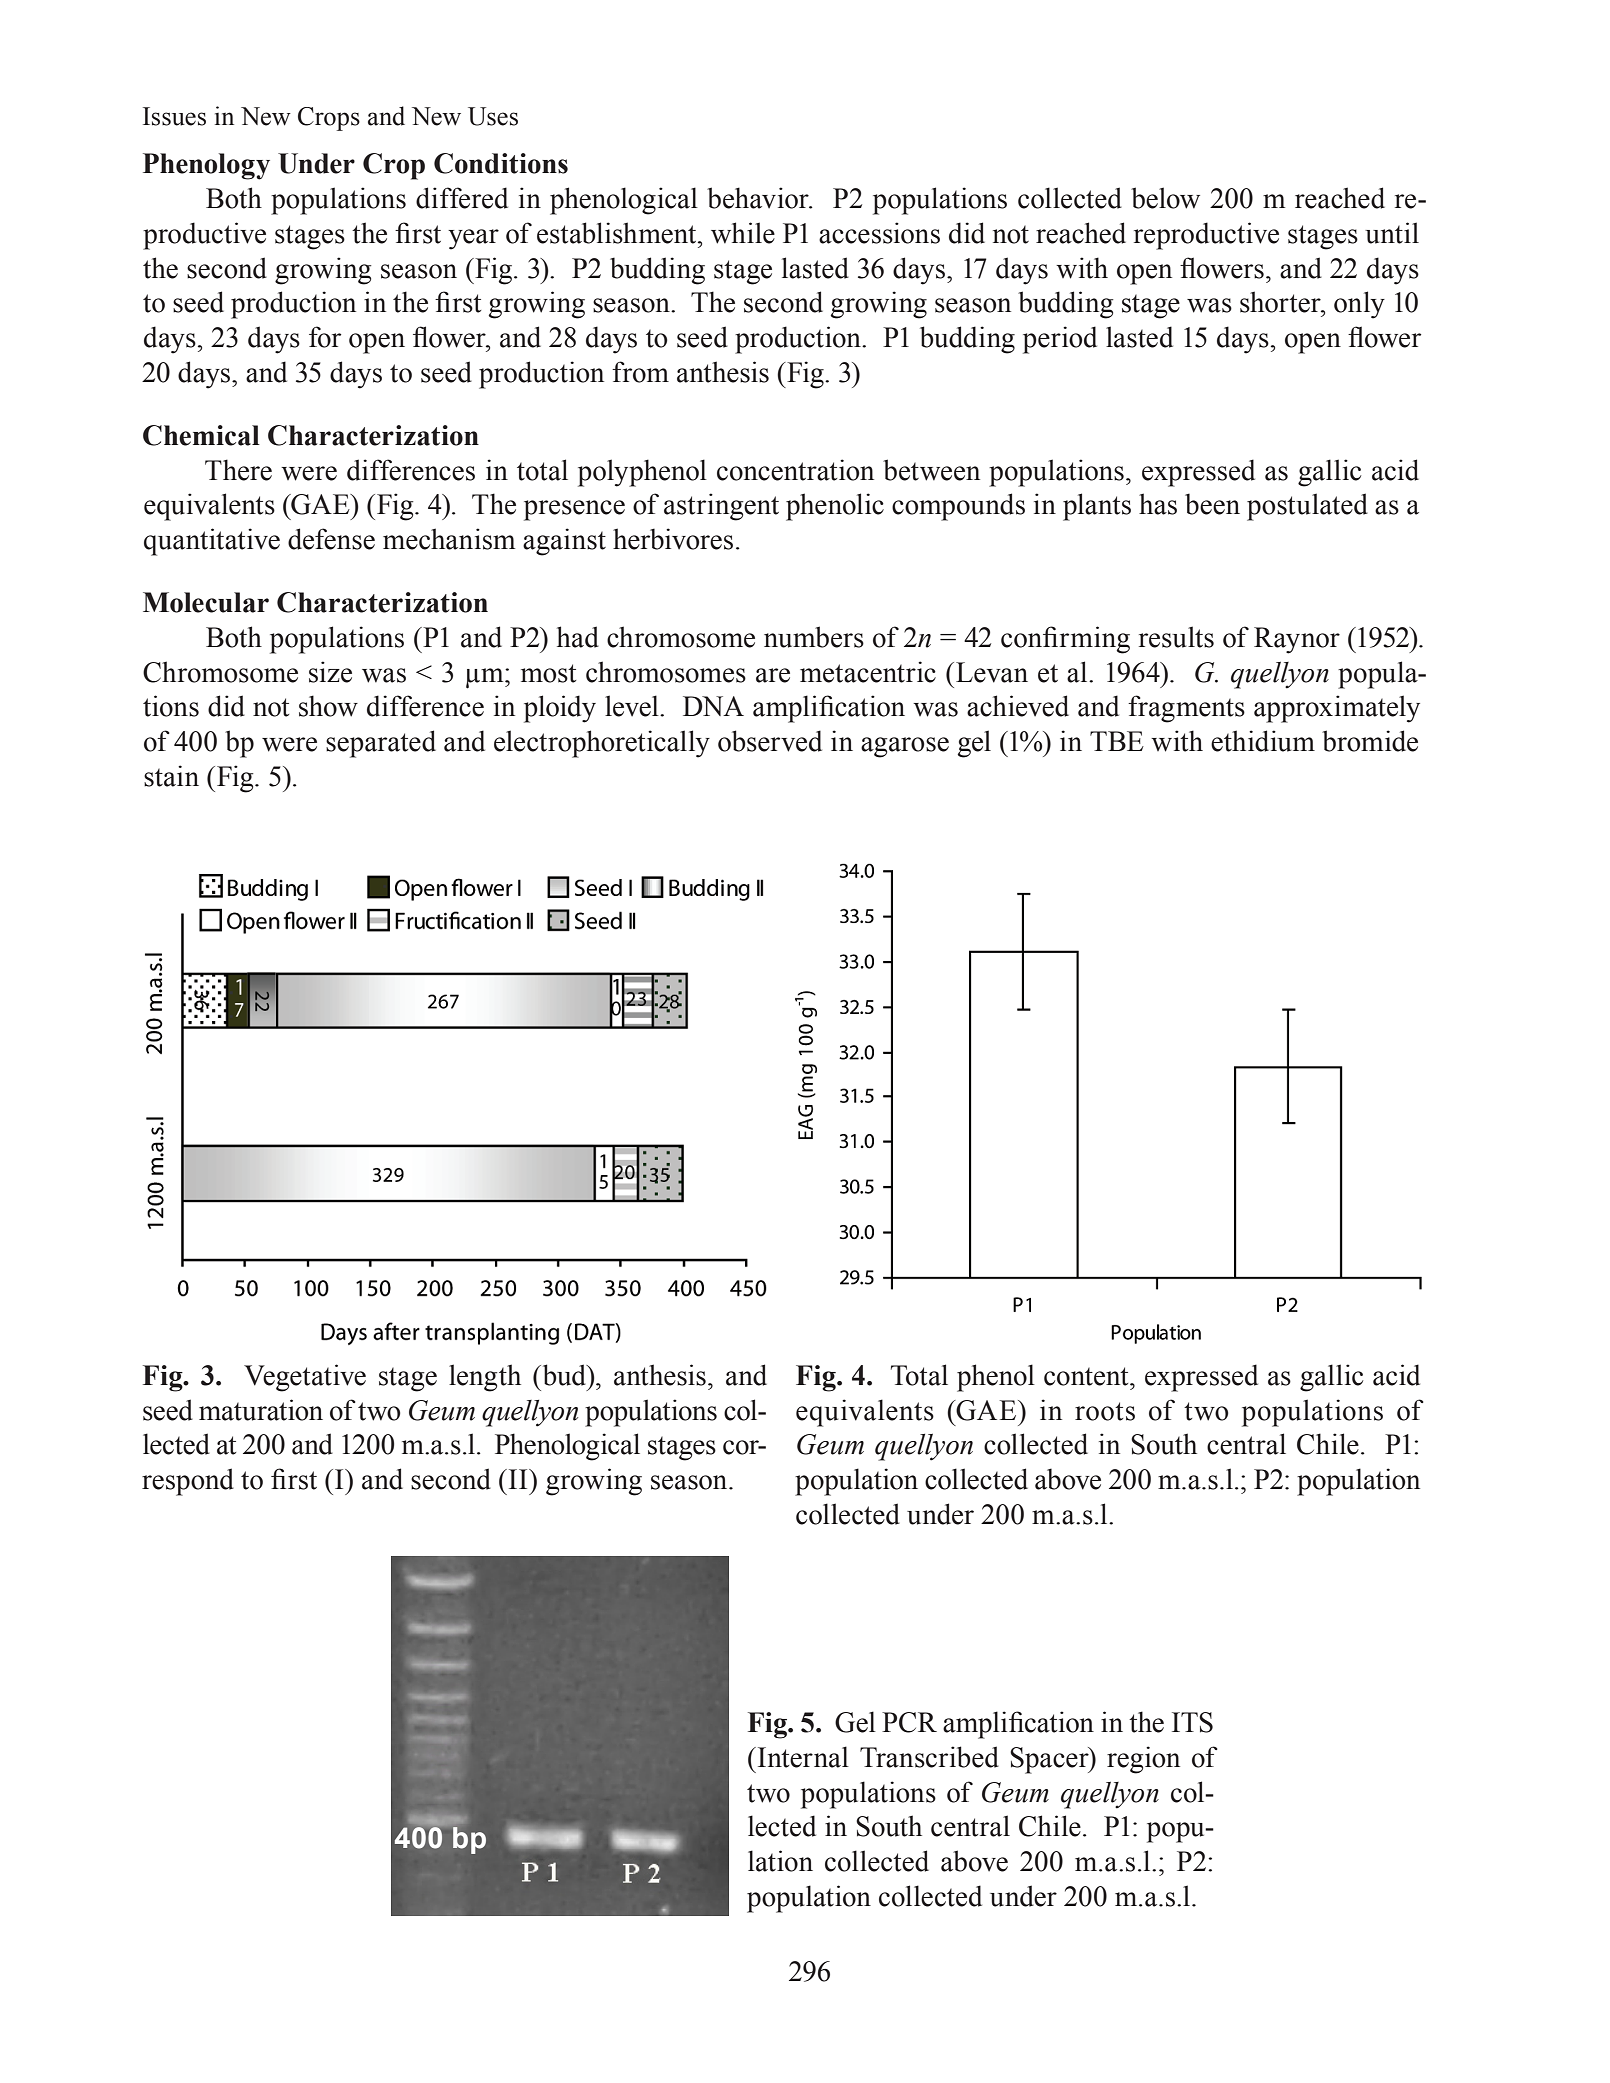  What do you see at coordinates (261, 1410) in the image?
I see `maturation` at bounding box center [261, 1410].
